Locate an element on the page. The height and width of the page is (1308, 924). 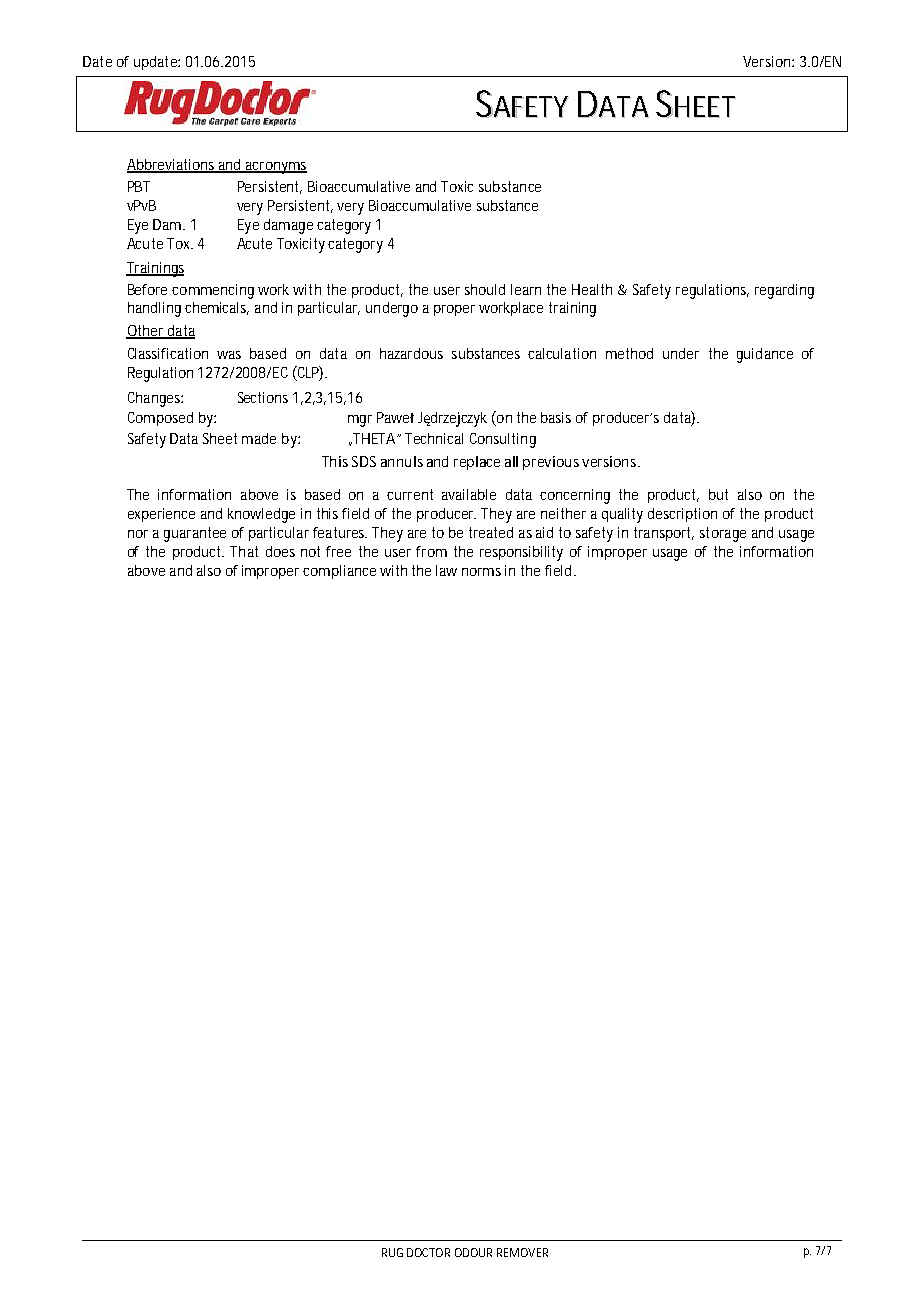
regarding is located at coordinates (784, 291).
